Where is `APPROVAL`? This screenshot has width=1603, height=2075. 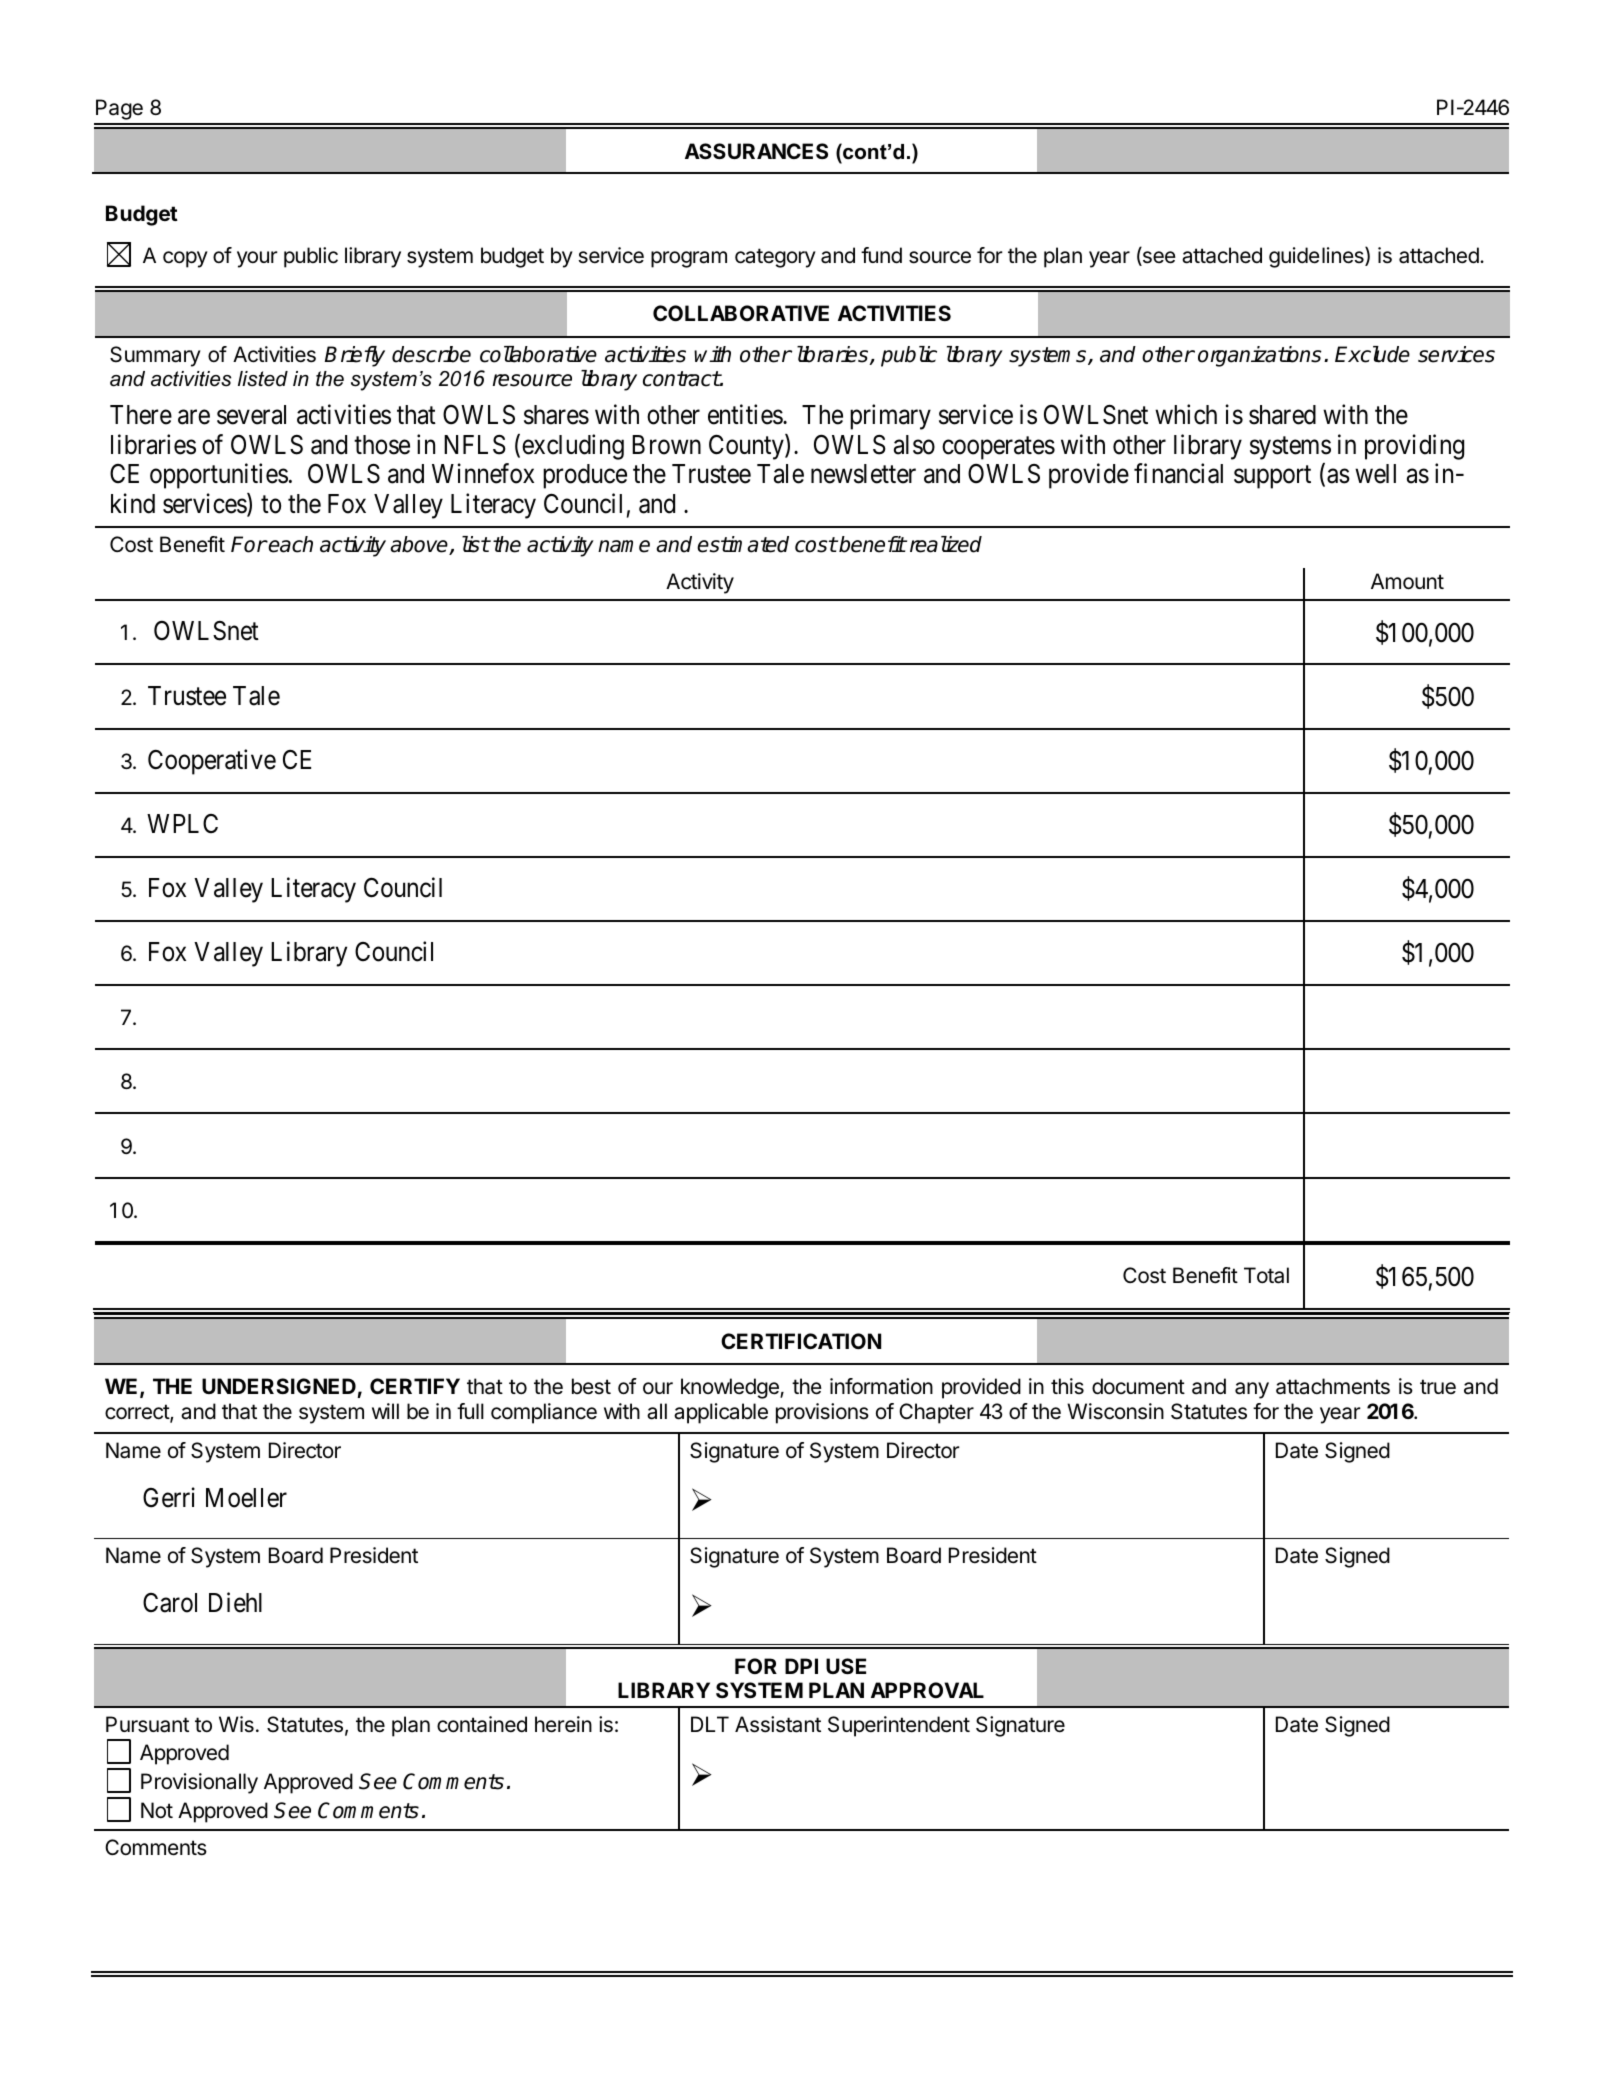
APPROVAL is located at coordinates (927, 1690).
